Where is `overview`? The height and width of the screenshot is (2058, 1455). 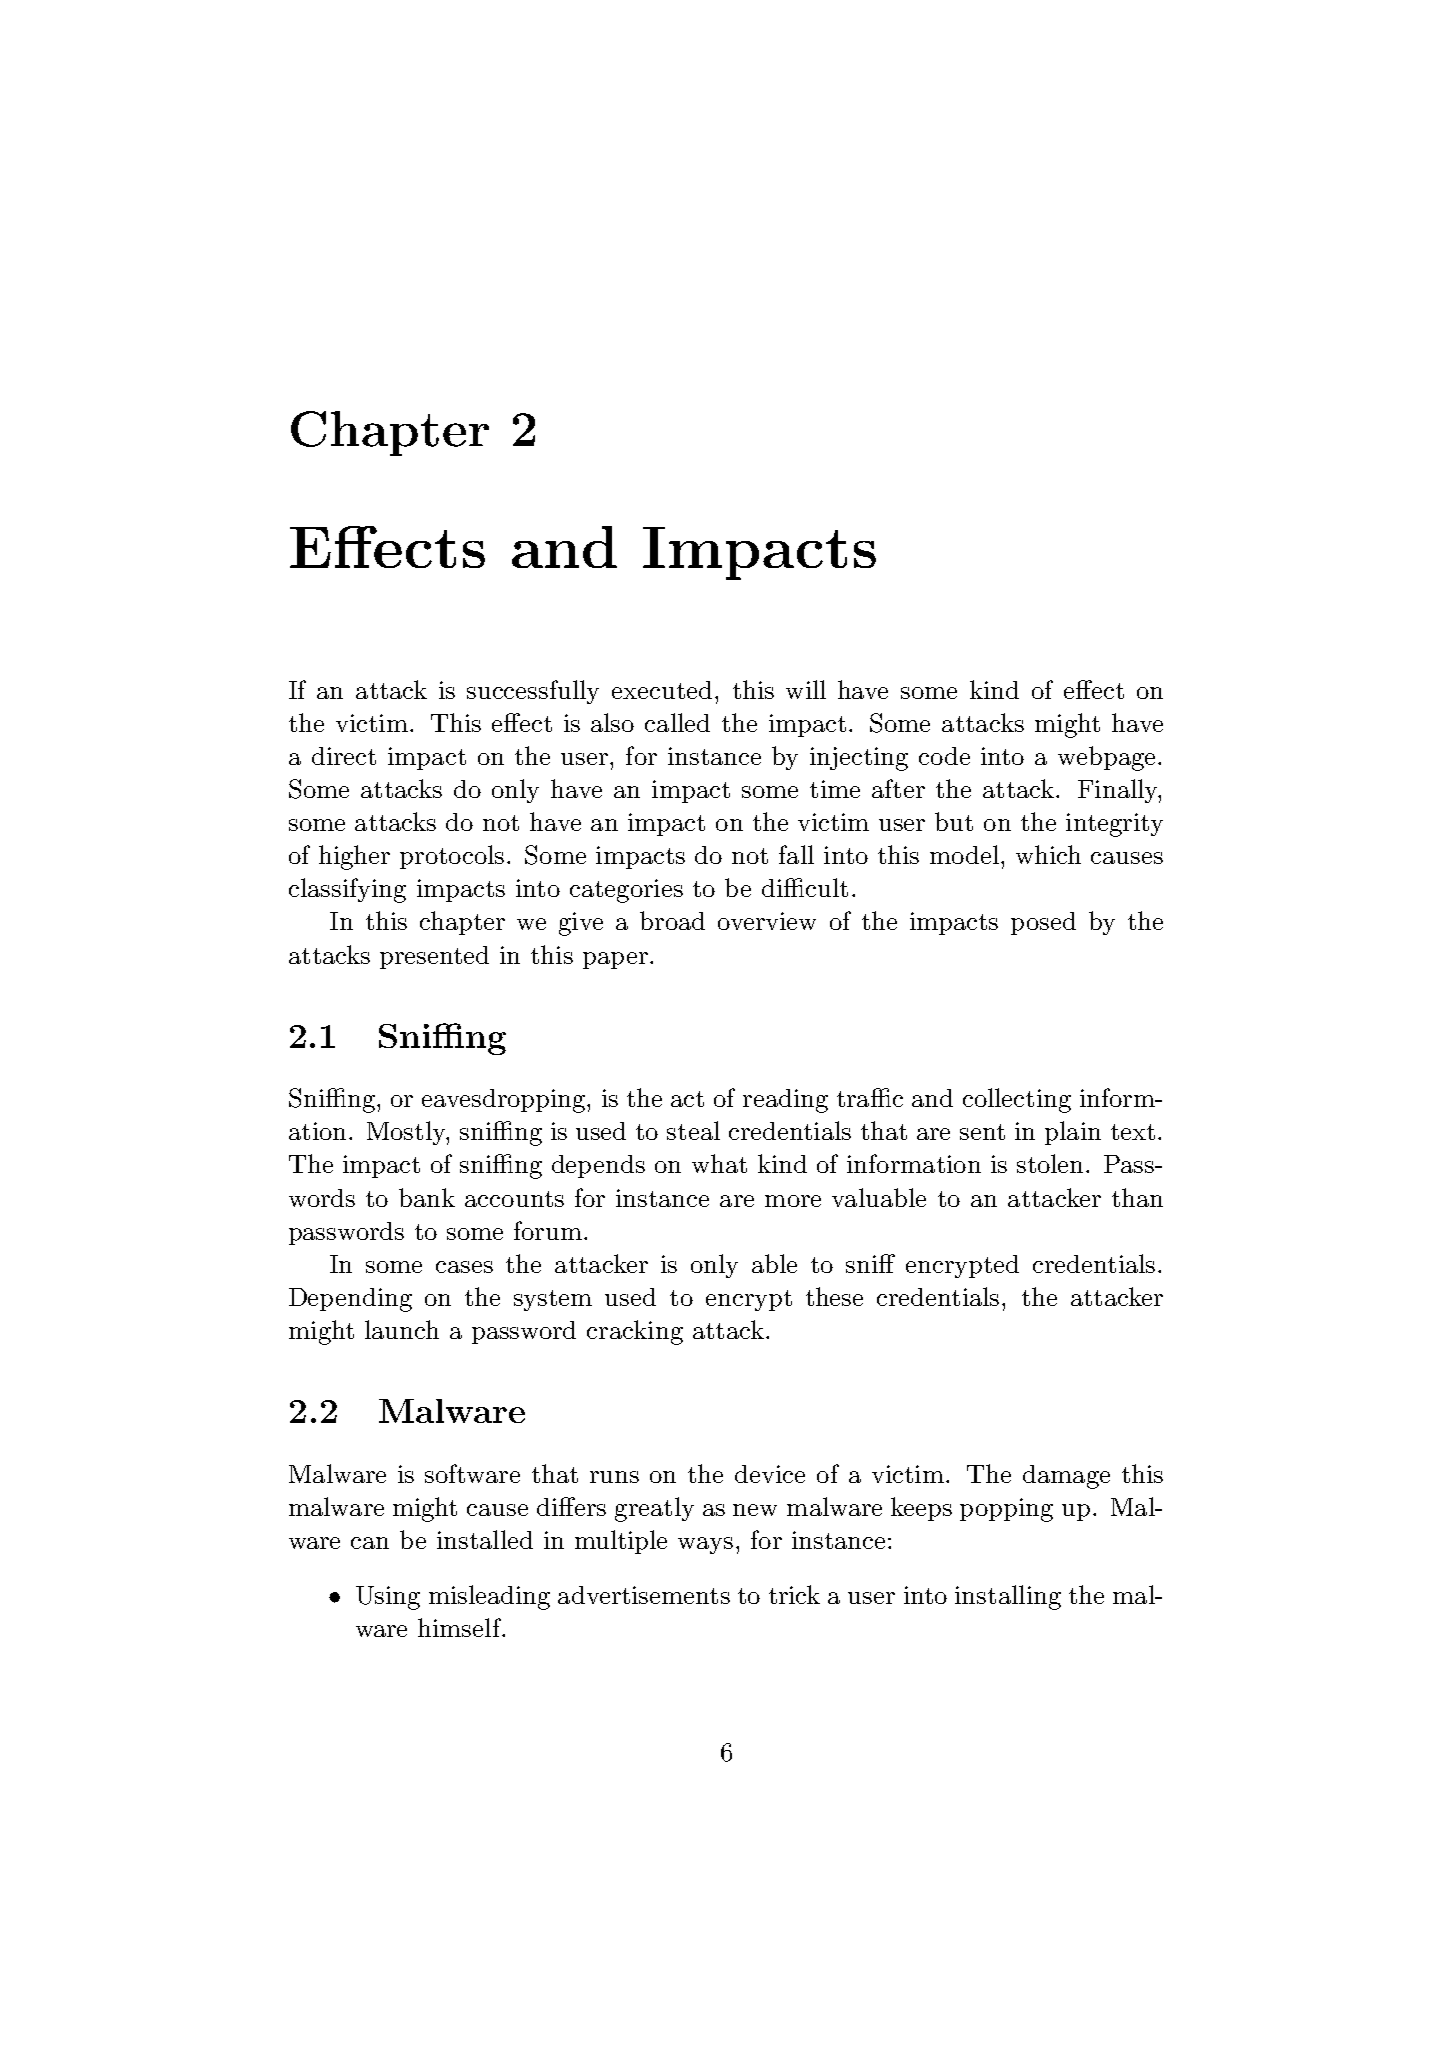
overview is located at coordinates (767, 921).
